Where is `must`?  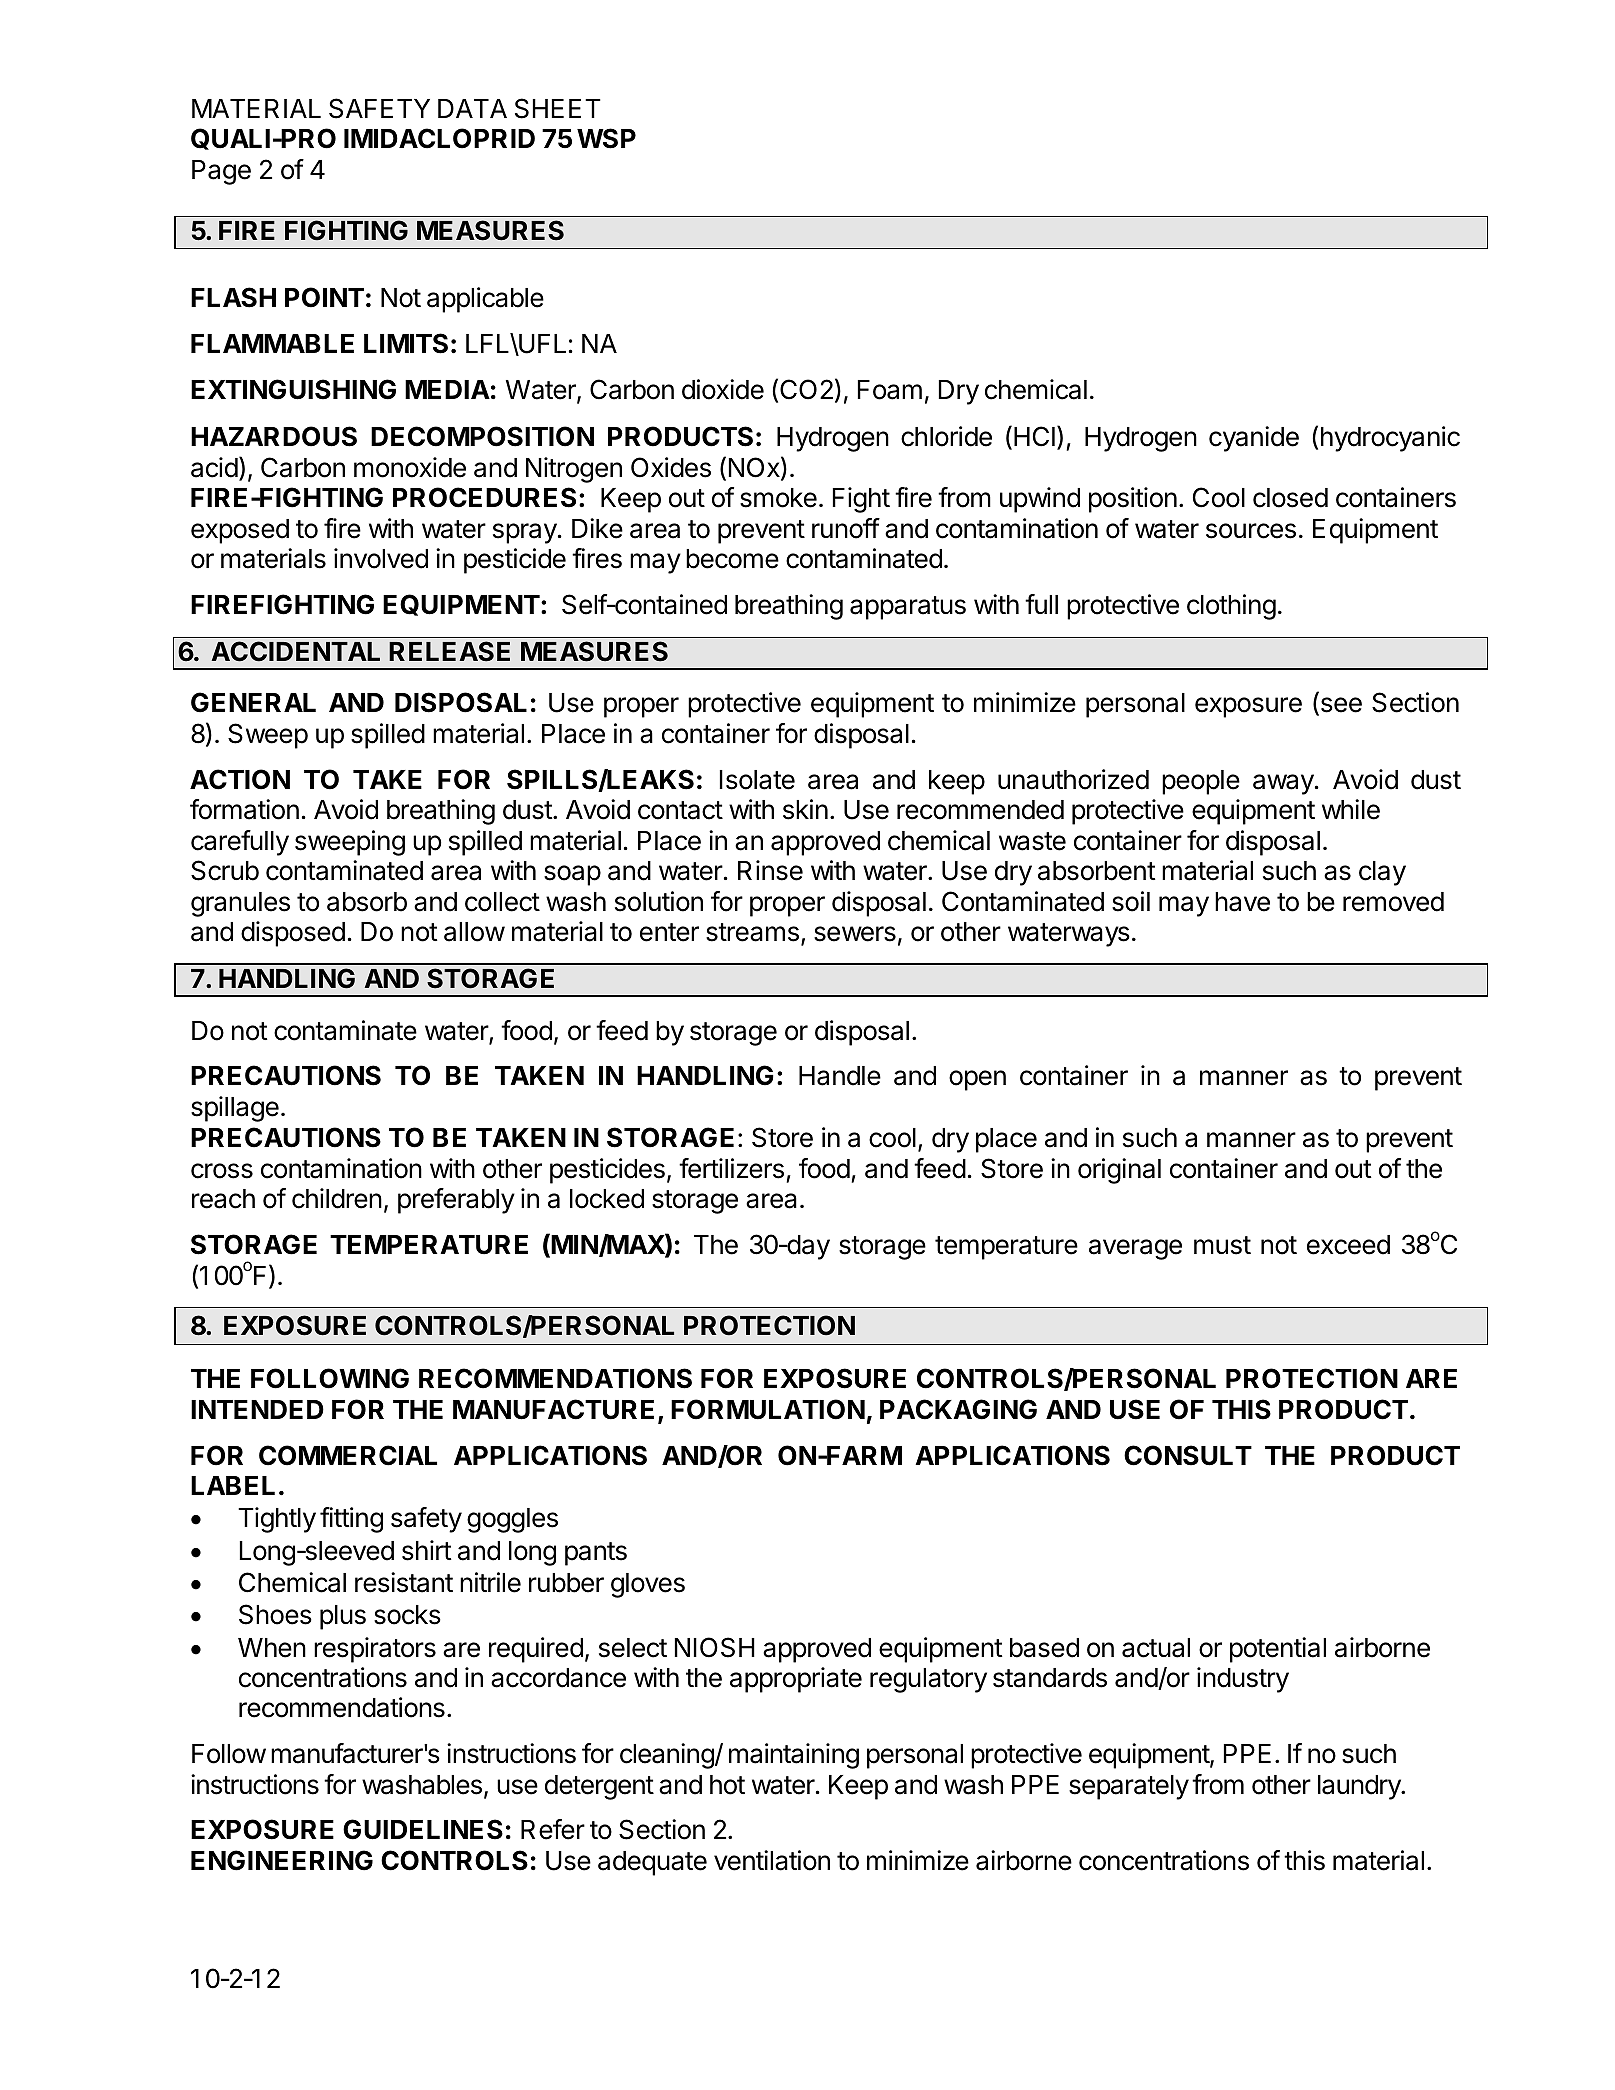 must is located at coordinates (1222, 1245).
